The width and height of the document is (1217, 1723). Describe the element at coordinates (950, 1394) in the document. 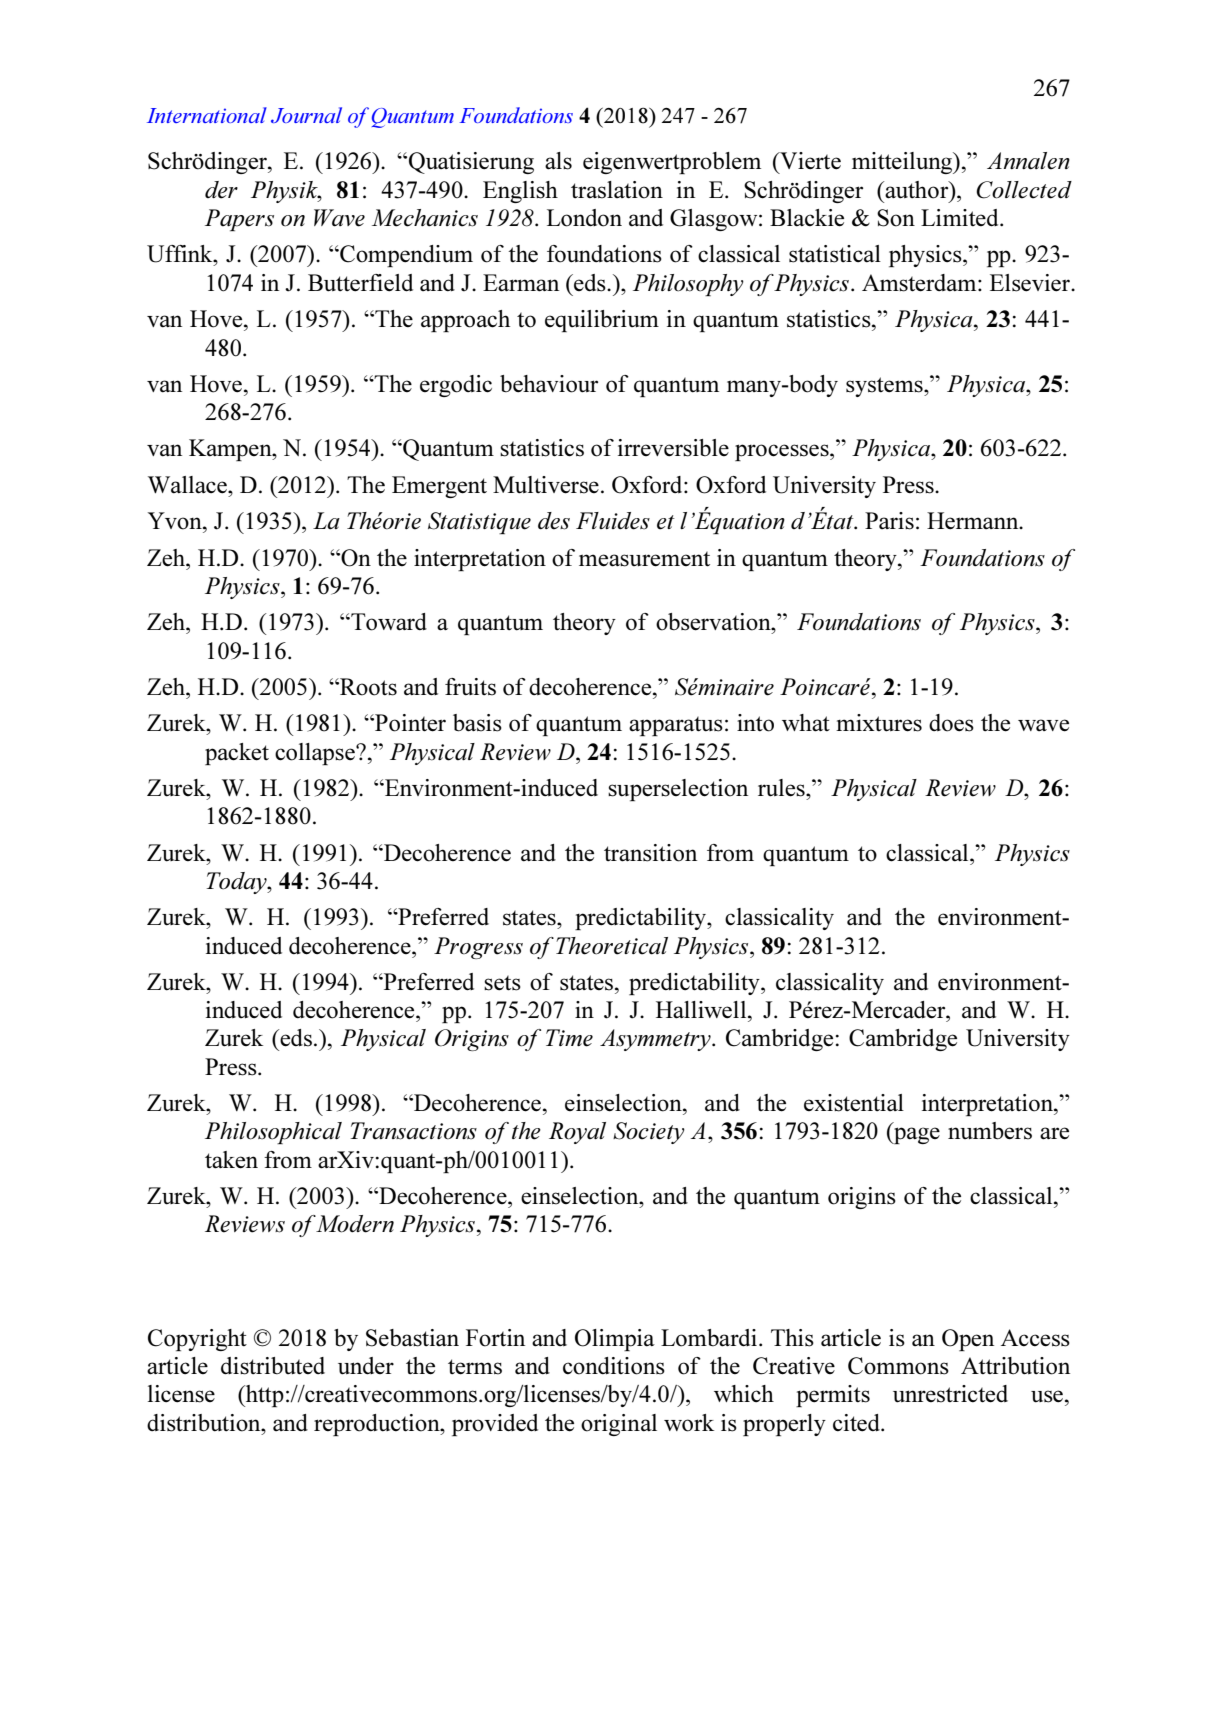

I see `unrestricted` at that location.
